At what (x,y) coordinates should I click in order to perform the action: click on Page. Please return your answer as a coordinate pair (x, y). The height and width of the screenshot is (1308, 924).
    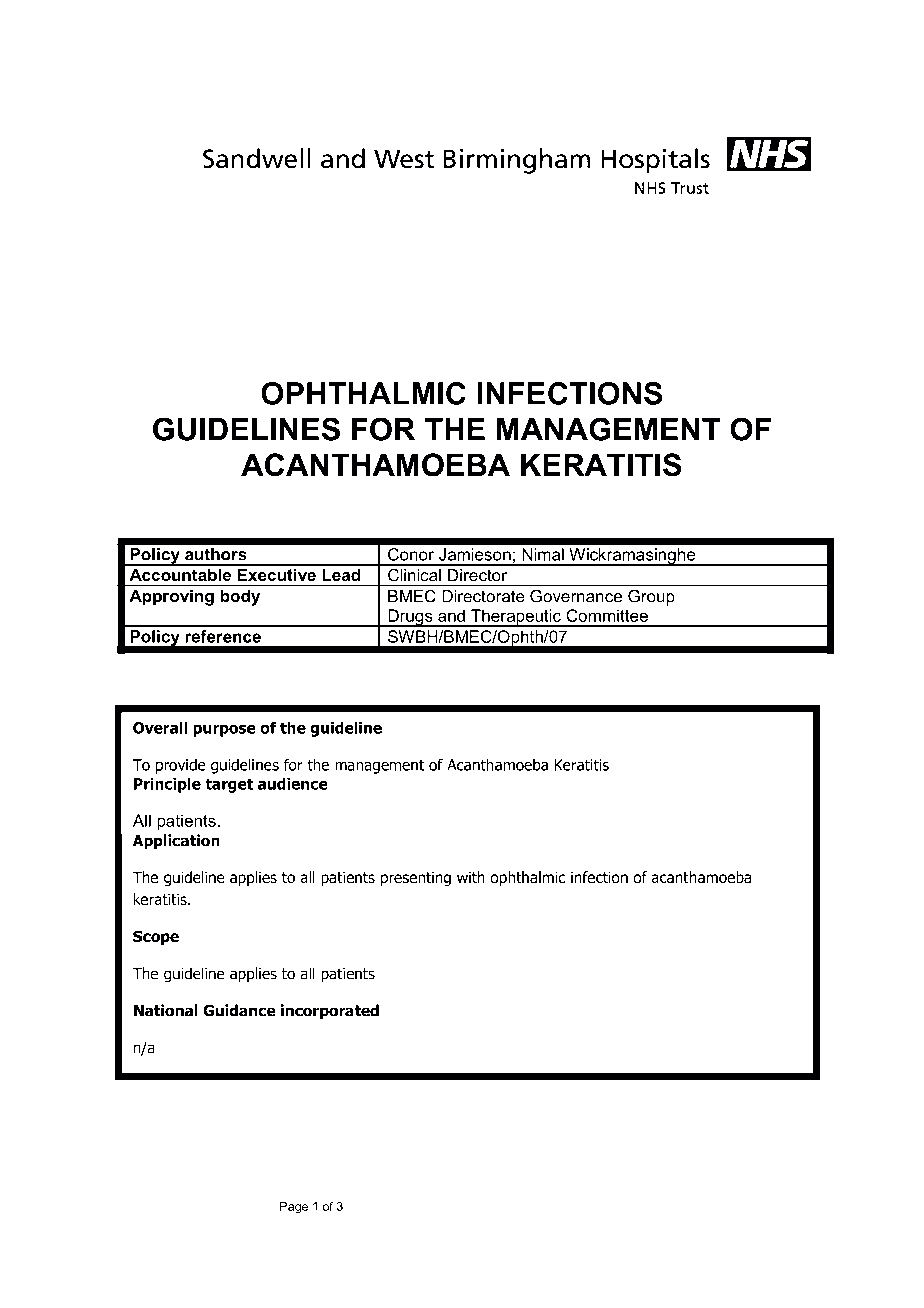
    Looking at the image, I should click on (294, 1208).
